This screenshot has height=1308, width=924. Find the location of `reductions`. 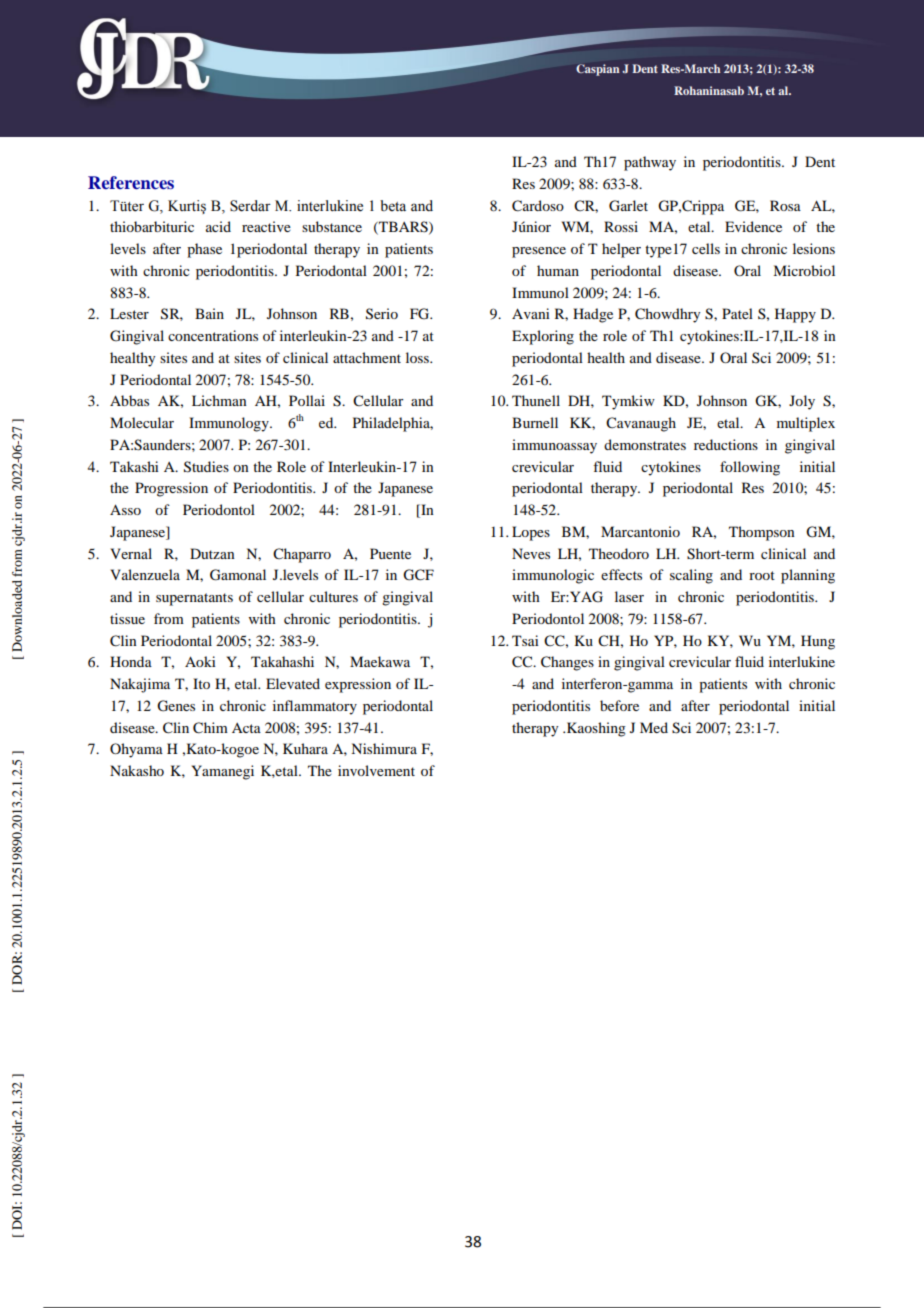

reductions is located at coordinates (726, 444).
